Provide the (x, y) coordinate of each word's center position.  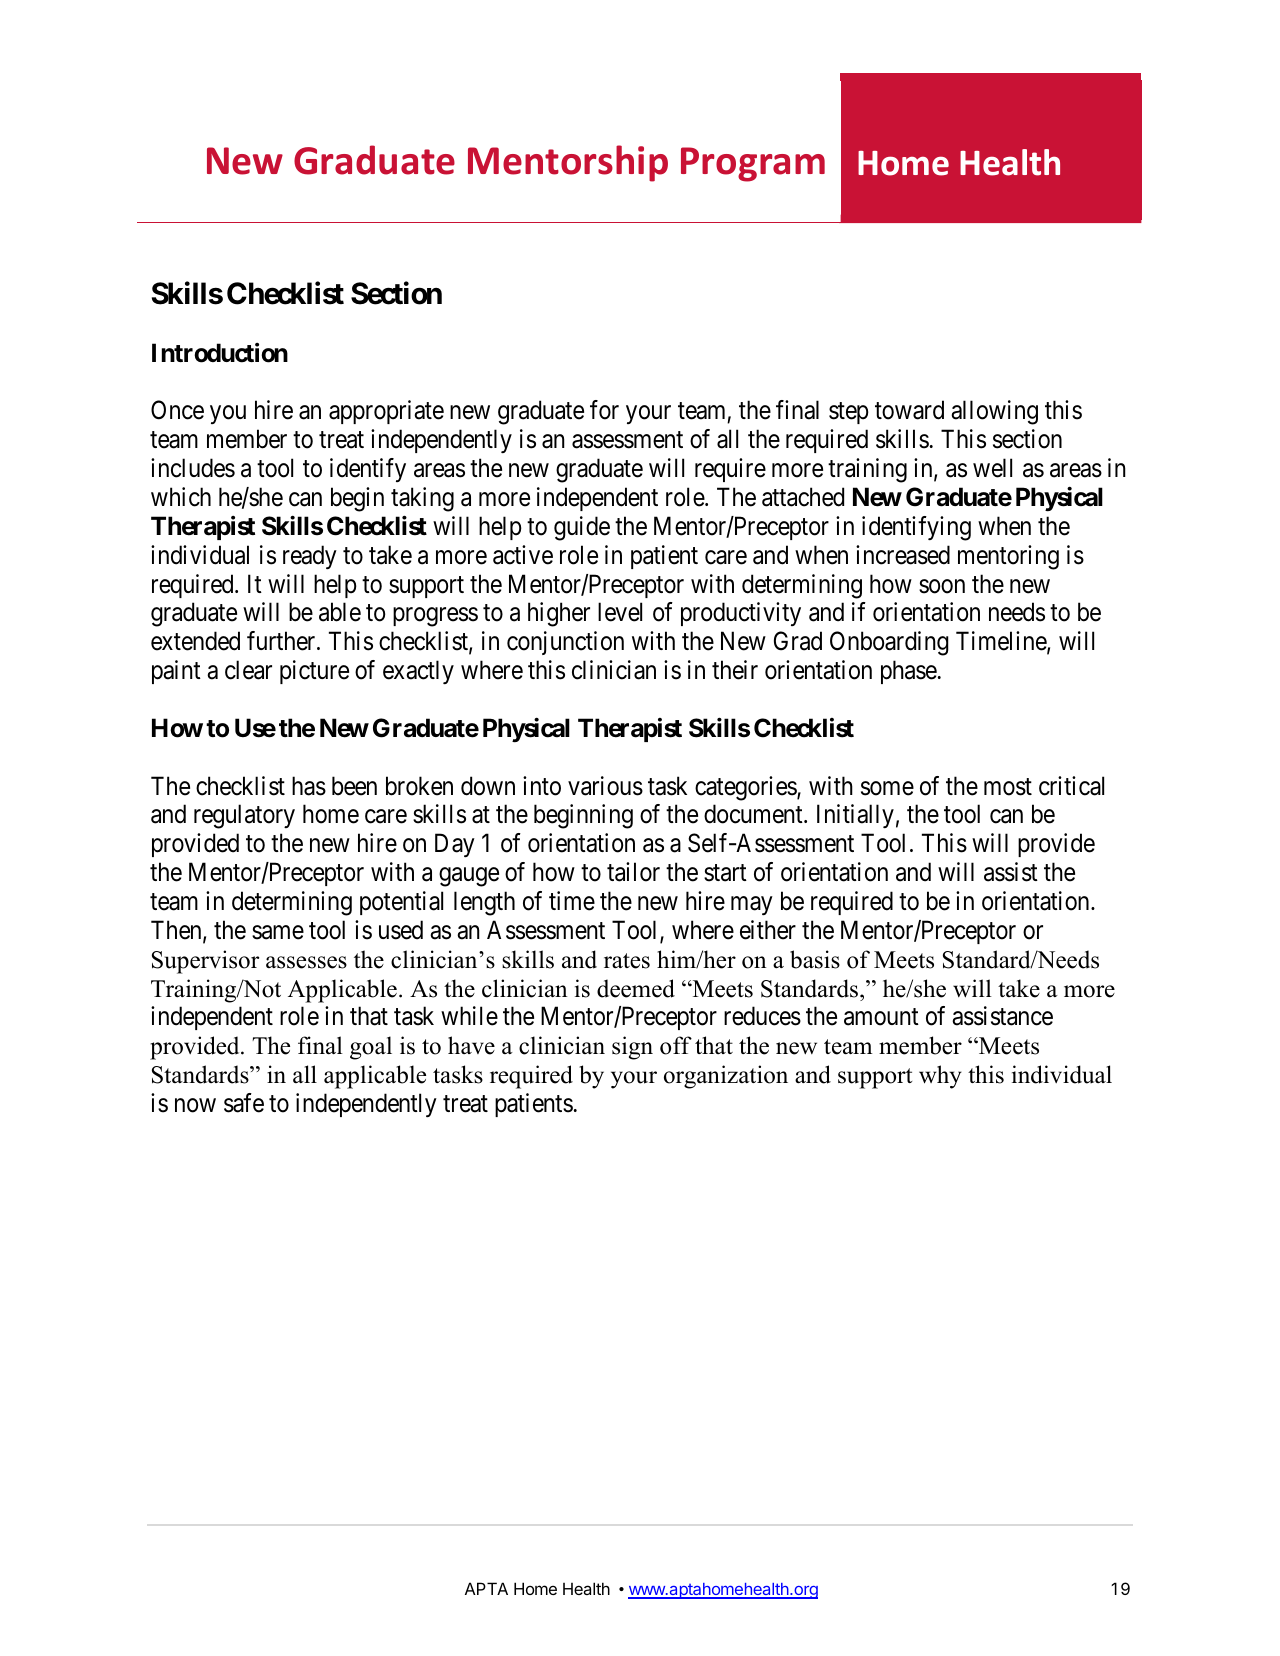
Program (753, 164)
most (1008, 787)
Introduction (220, 353)
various (605, 786)
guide (582, 528)
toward (909, 410)
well (992, 468)
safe (244, 1103)
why (940, 1077)
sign (632, 1048)
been (354, 786)
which (181, 497)
